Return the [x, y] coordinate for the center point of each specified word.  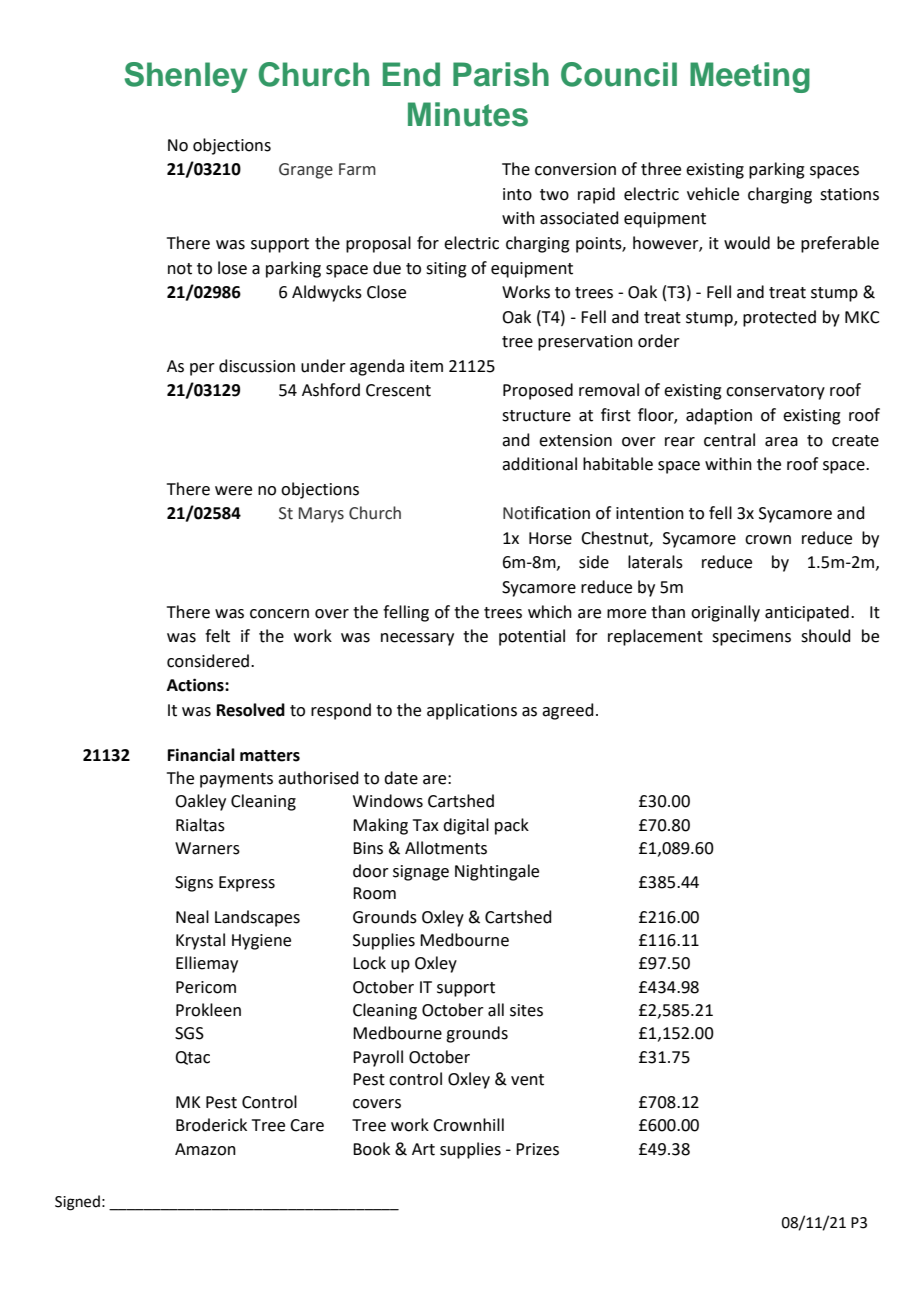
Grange [306, 171]
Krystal [200, 941]
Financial [201, 755]
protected [779, 318]
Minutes [468, 114]
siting [446, 270]
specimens [751, 638]
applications [472, 711]
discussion [257, 366]
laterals [655, 562]
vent [527, 1080]
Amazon [205, 1149]
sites [526, 1010]
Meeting [750, 77]
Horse [550, 538]
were [233, 491]
